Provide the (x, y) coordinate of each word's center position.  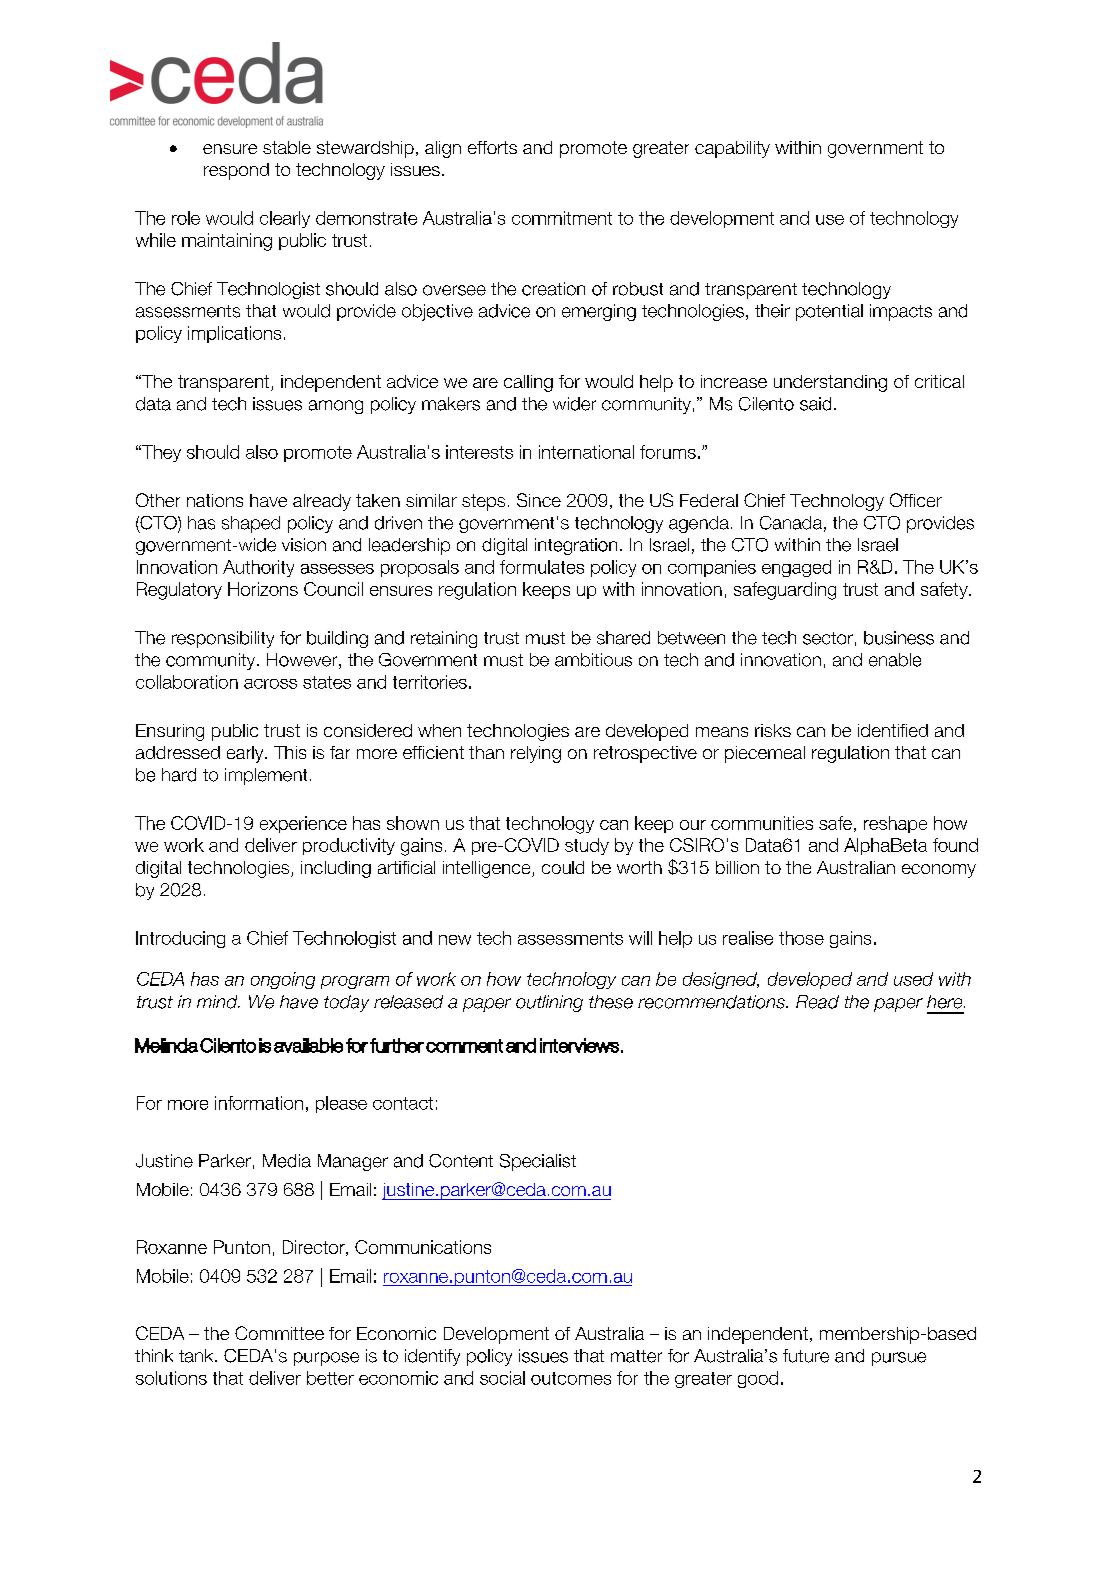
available (308, 1045)
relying (536, 754)
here (946, 1002)
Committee (279, 1333)
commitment (562, 218)
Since (539, 500)
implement (266, 776)
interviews (579, 1045)
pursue (899, 1359)
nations (215, 500)
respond (236, 171)
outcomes (571, 1378)
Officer (916, 500)
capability (732, 149)
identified (893, 730)
